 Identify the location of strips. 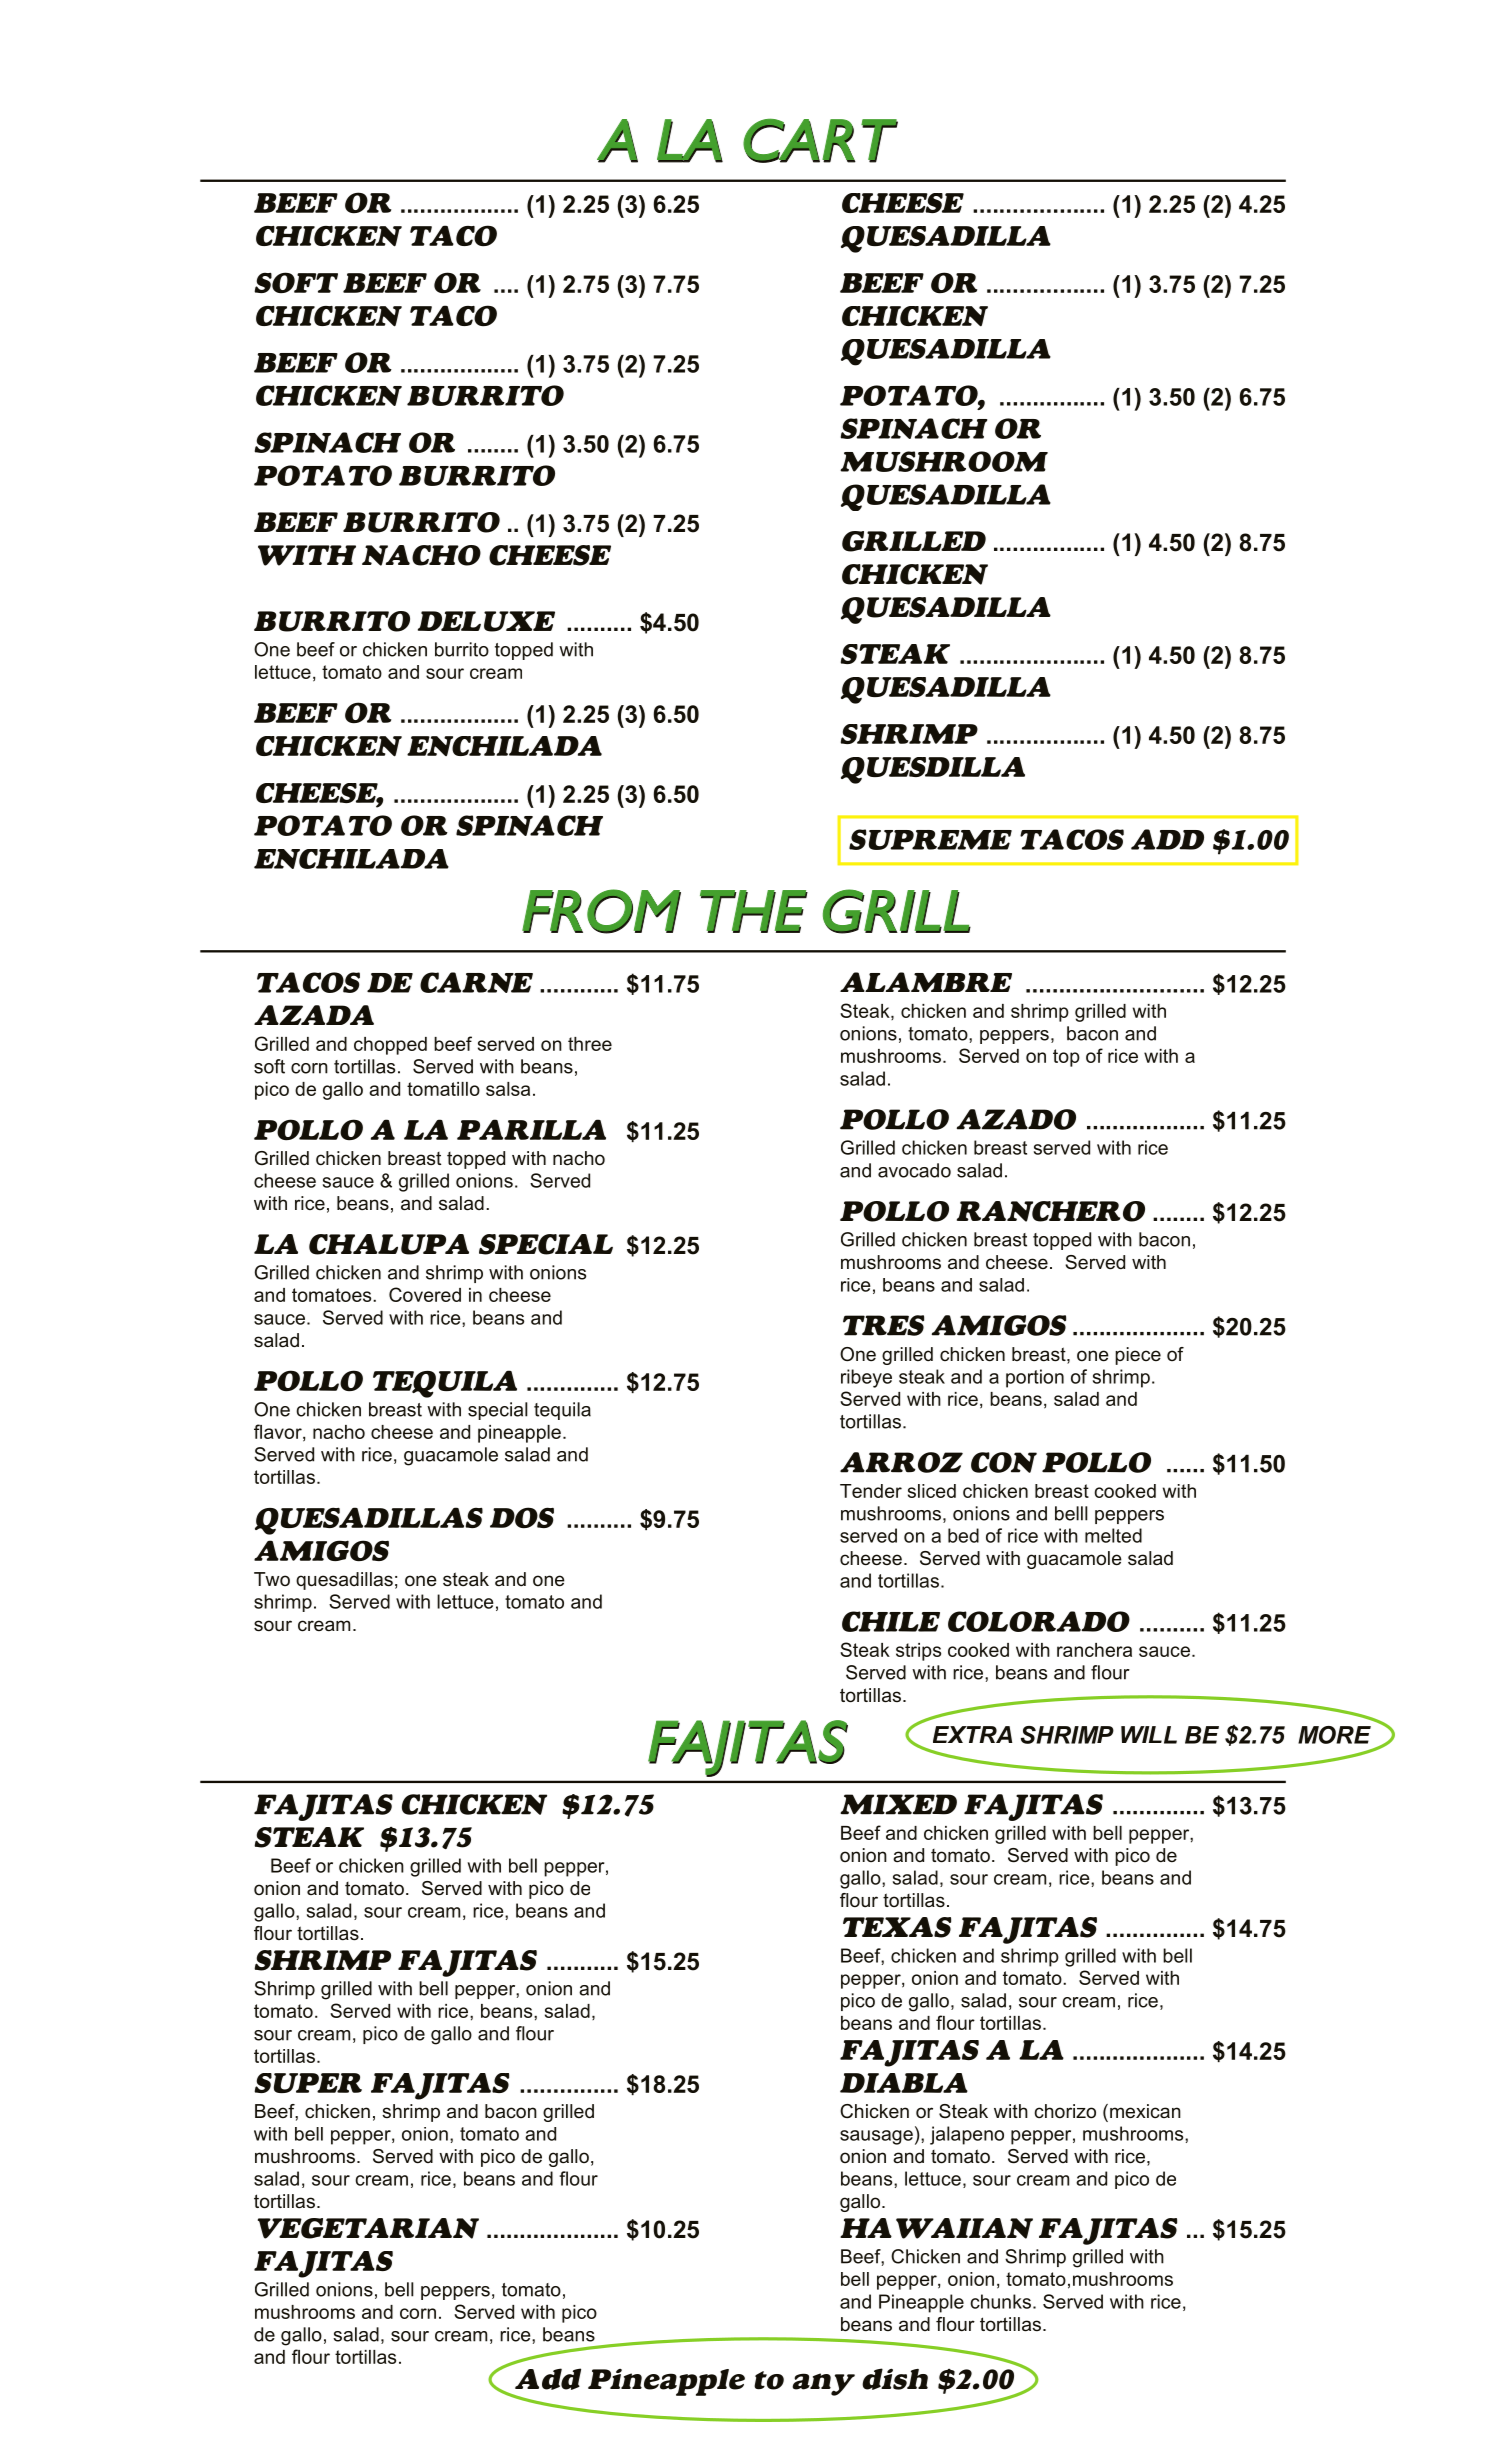
(918, 1652).
